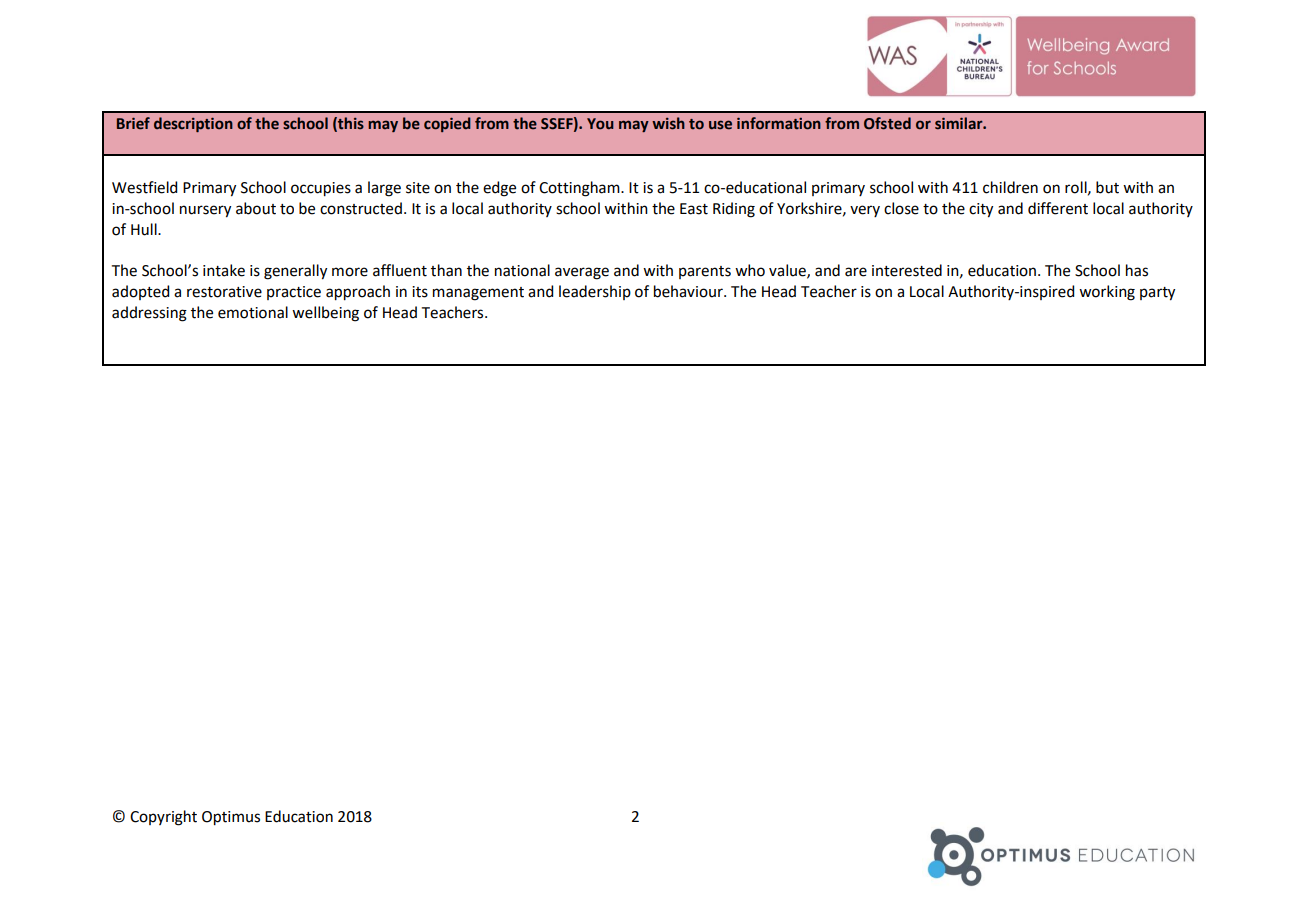  What do you see at coordinates (907, 270) in the image?
I see `interested` at bounding box center [907, 270].
